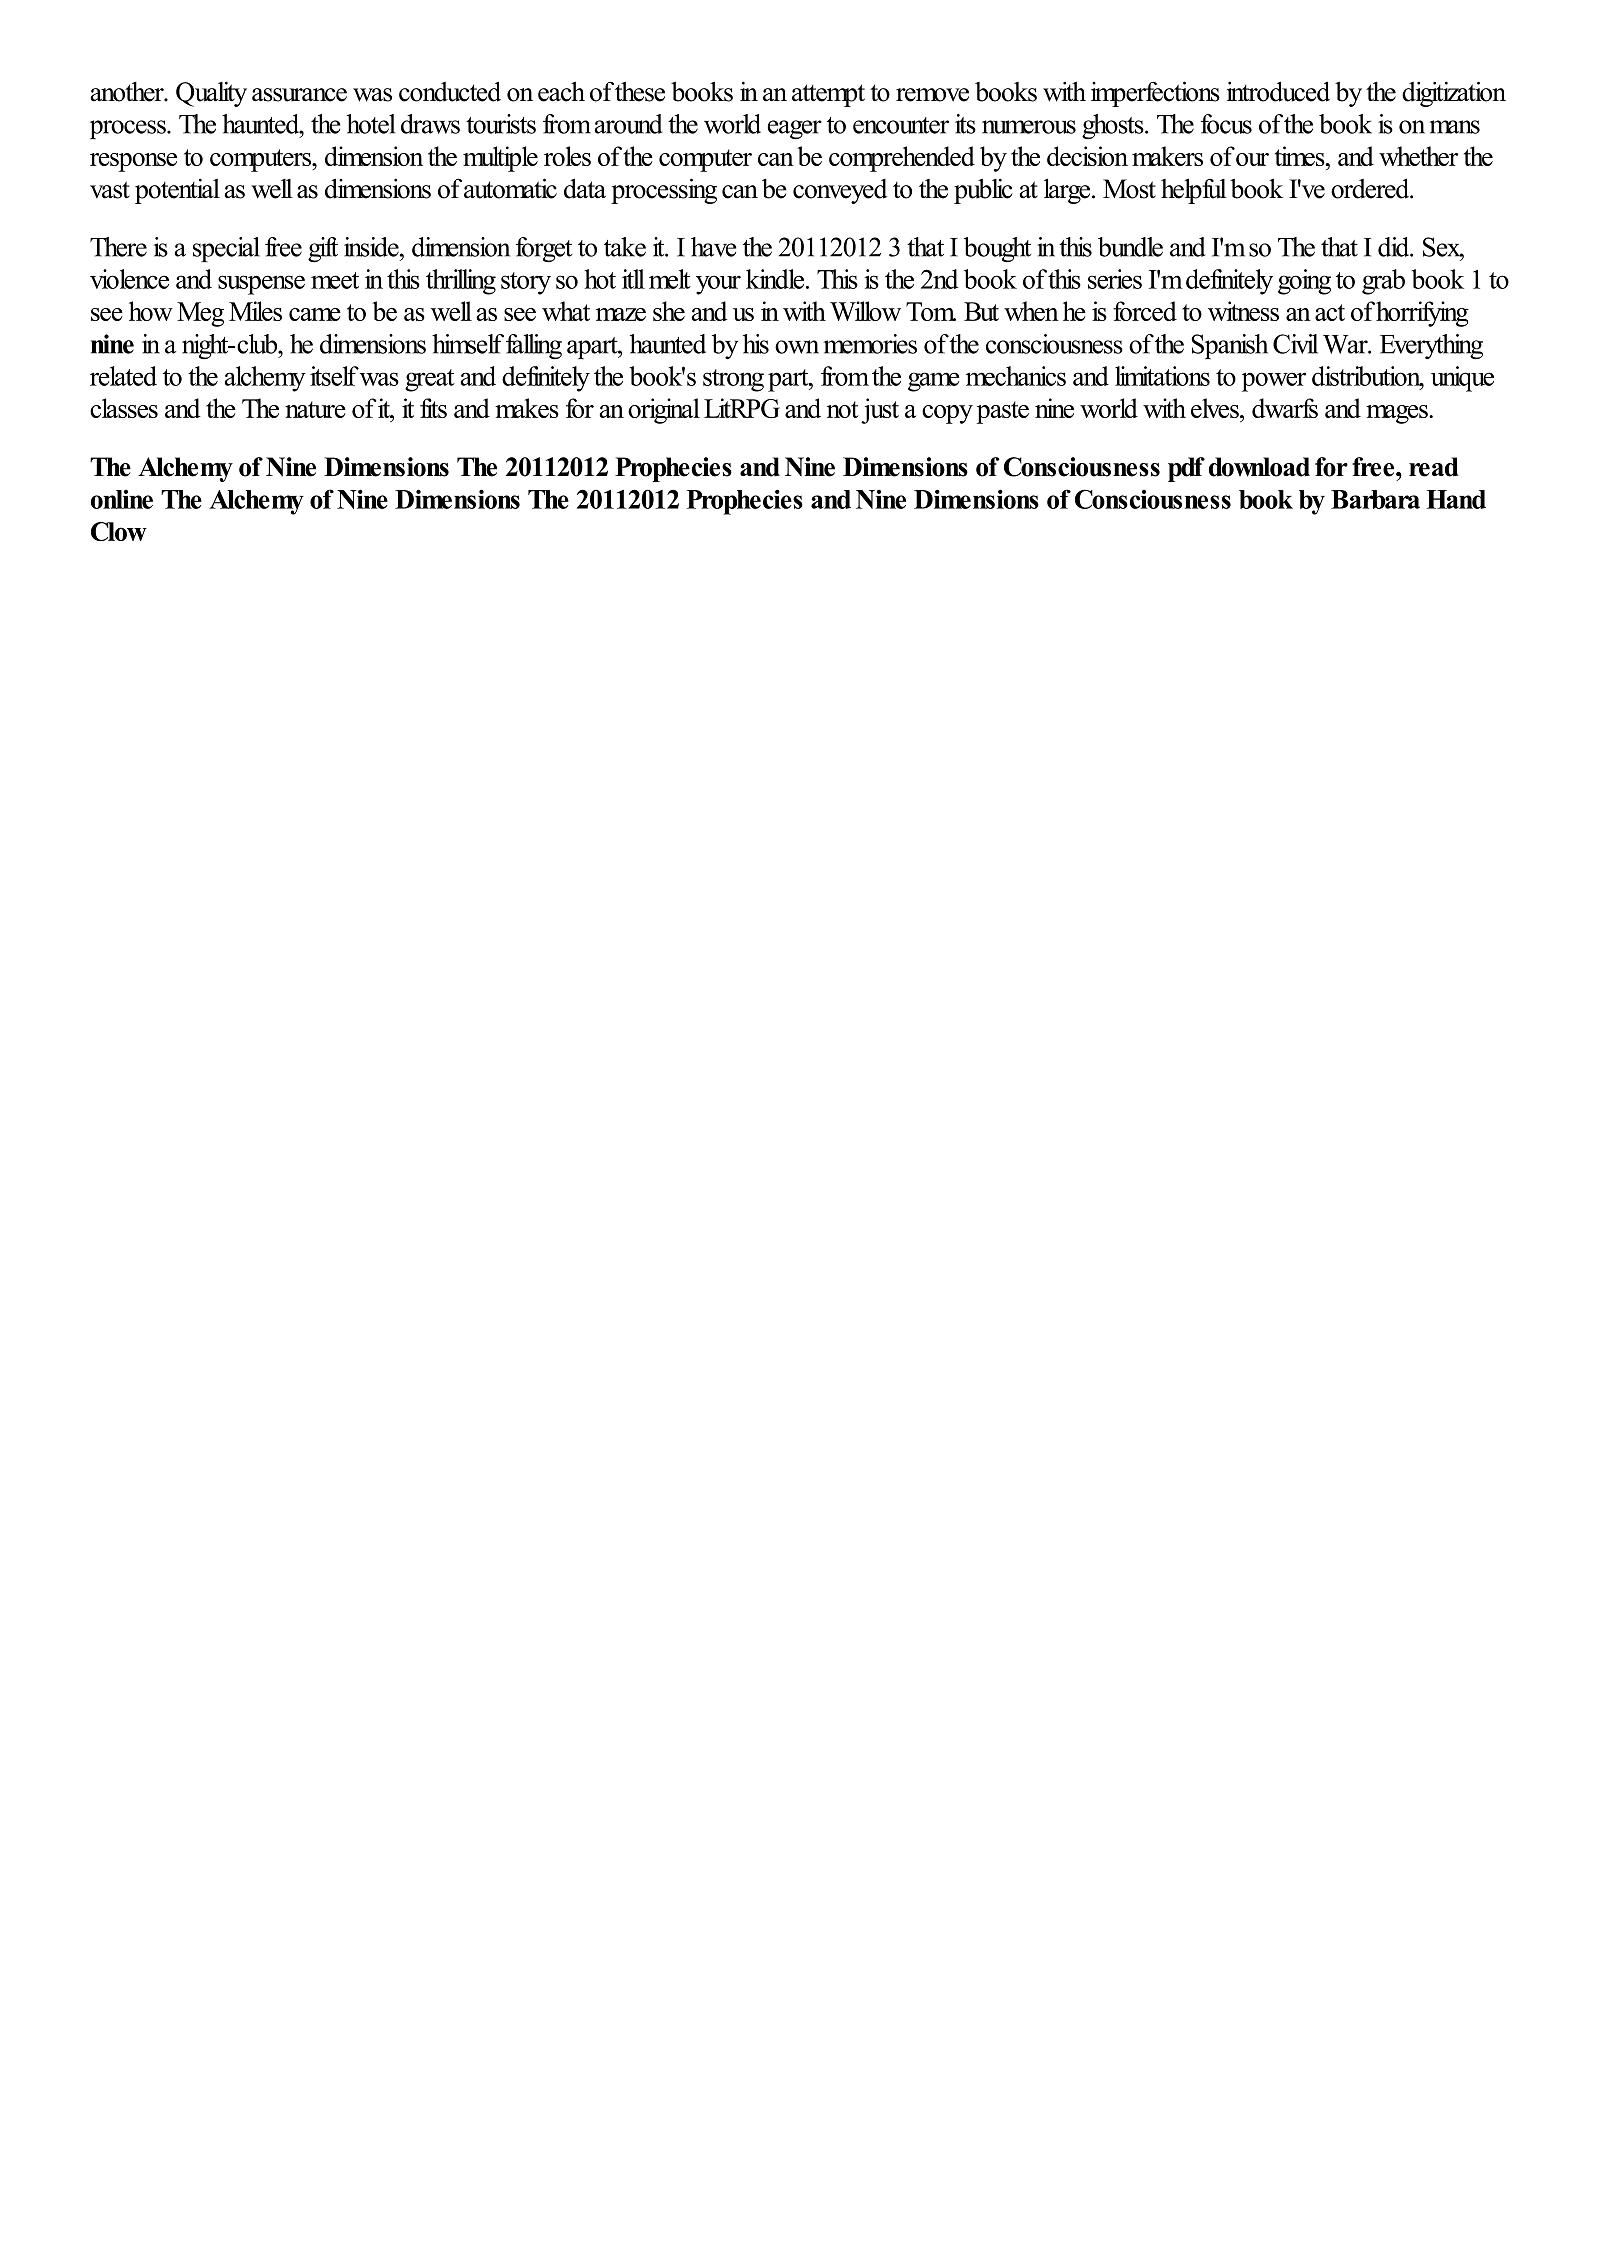  Describe the element at coordinates (299, 95) in the screenshot. I see `assurance` at that location.
